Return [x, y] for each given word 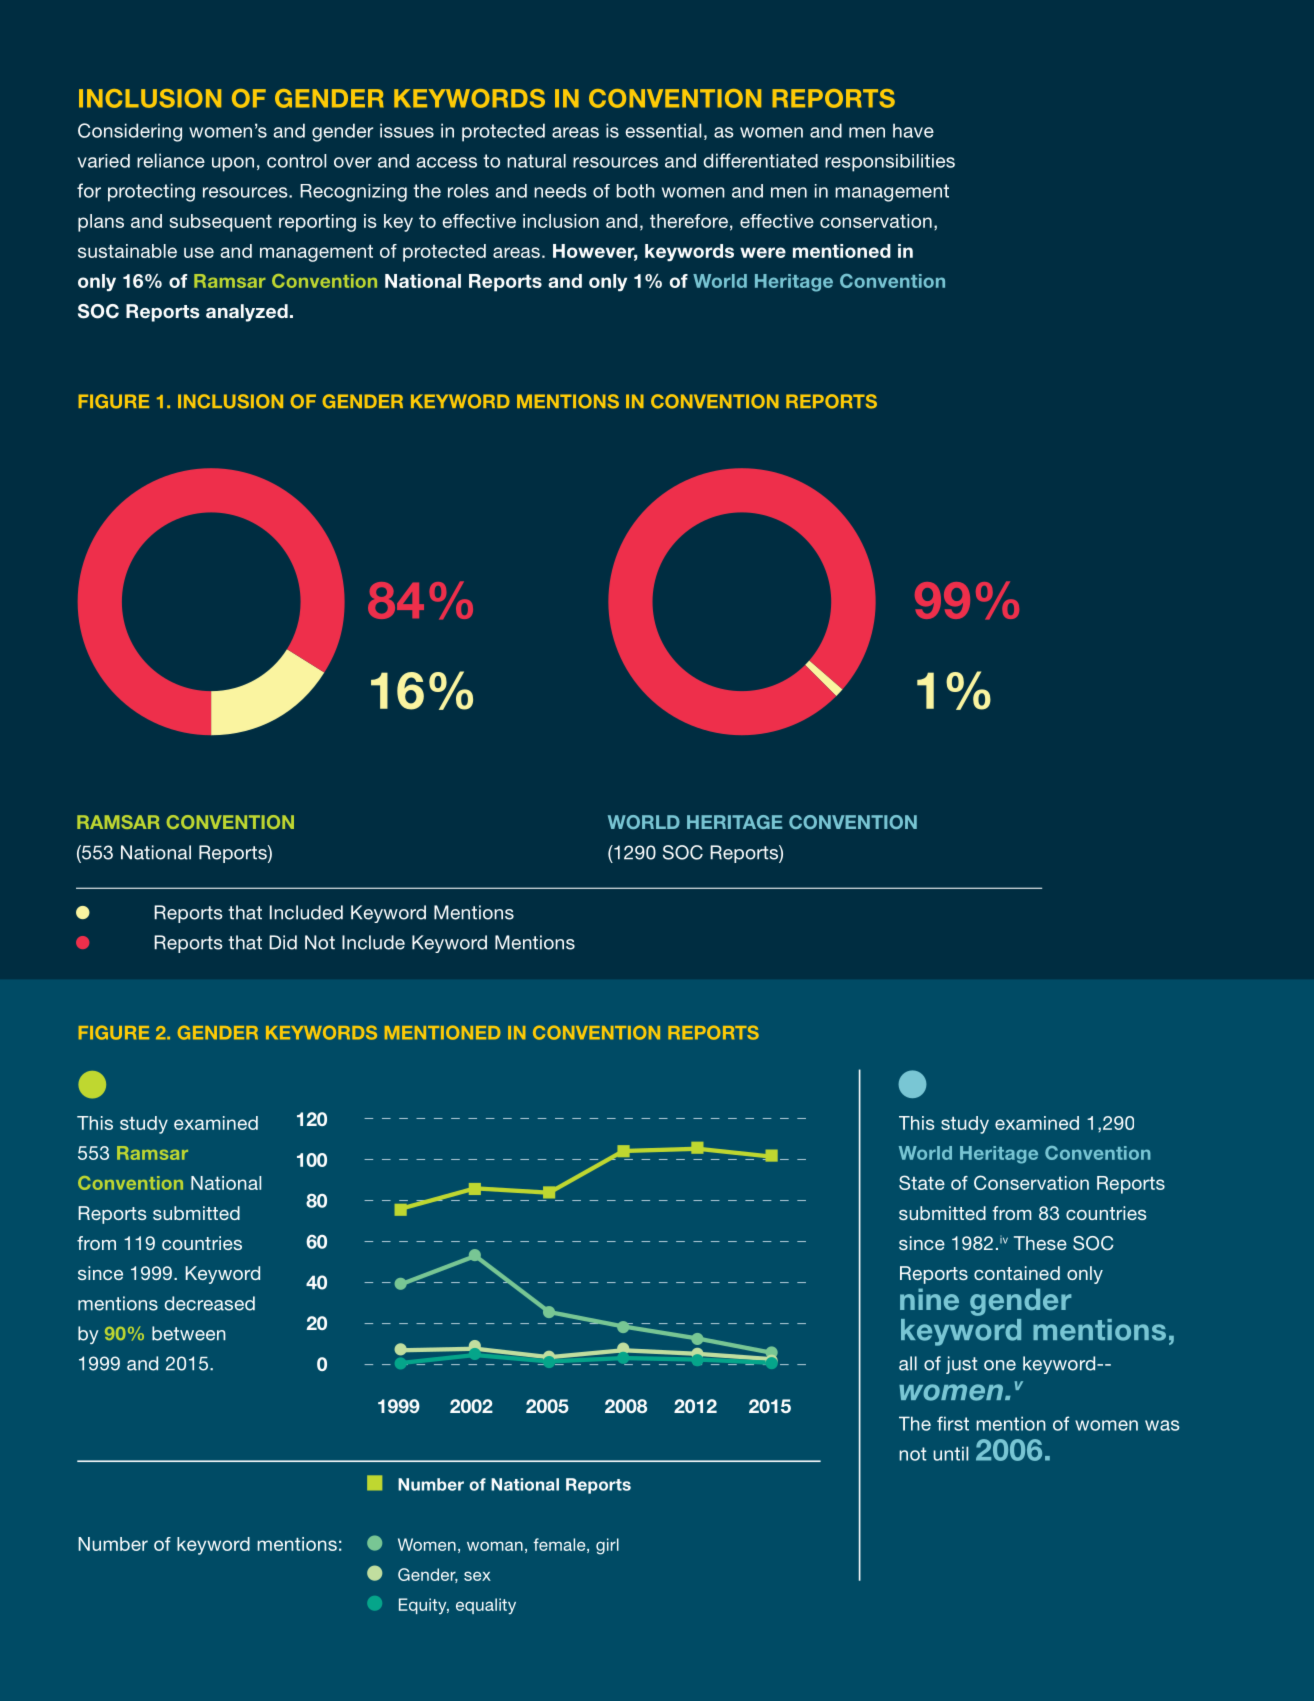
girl [607, 1546]
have [913, 130]
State [922, 1182]
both [636, 191]
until [950, 1453]
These [1040, 1243]
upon [233, 164]
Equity [424, 1606]
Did [283, 942]
